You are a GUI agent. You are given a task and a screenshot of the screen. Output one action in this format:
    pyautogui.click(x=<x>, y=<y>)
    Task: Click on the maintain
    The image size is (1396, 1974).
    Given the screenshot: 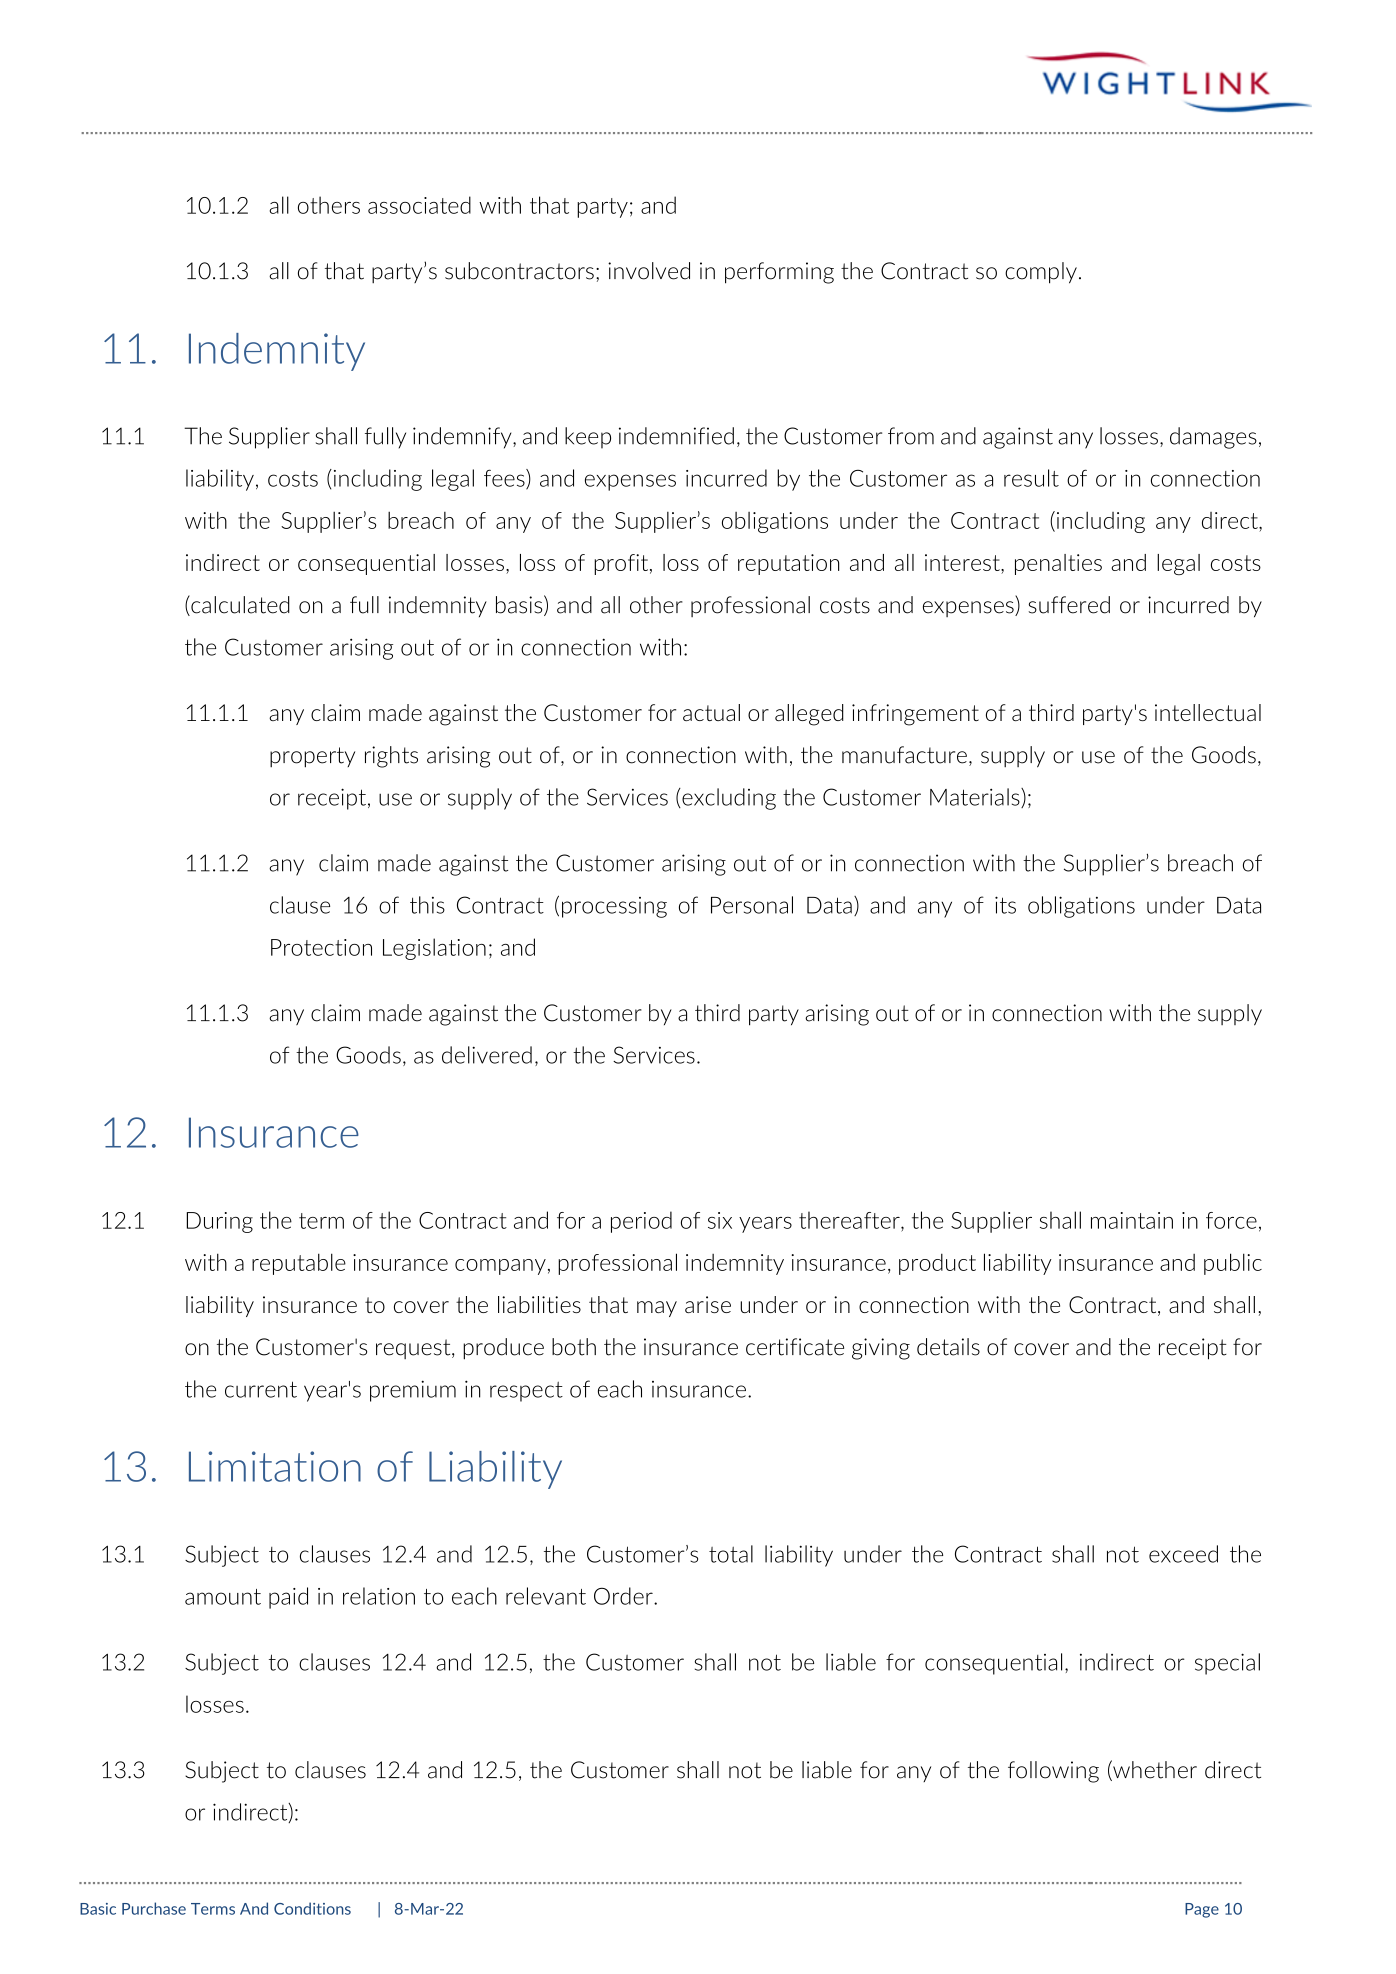 What is the action you would take?
    pyautogui.click(x=1132, y=1220)
